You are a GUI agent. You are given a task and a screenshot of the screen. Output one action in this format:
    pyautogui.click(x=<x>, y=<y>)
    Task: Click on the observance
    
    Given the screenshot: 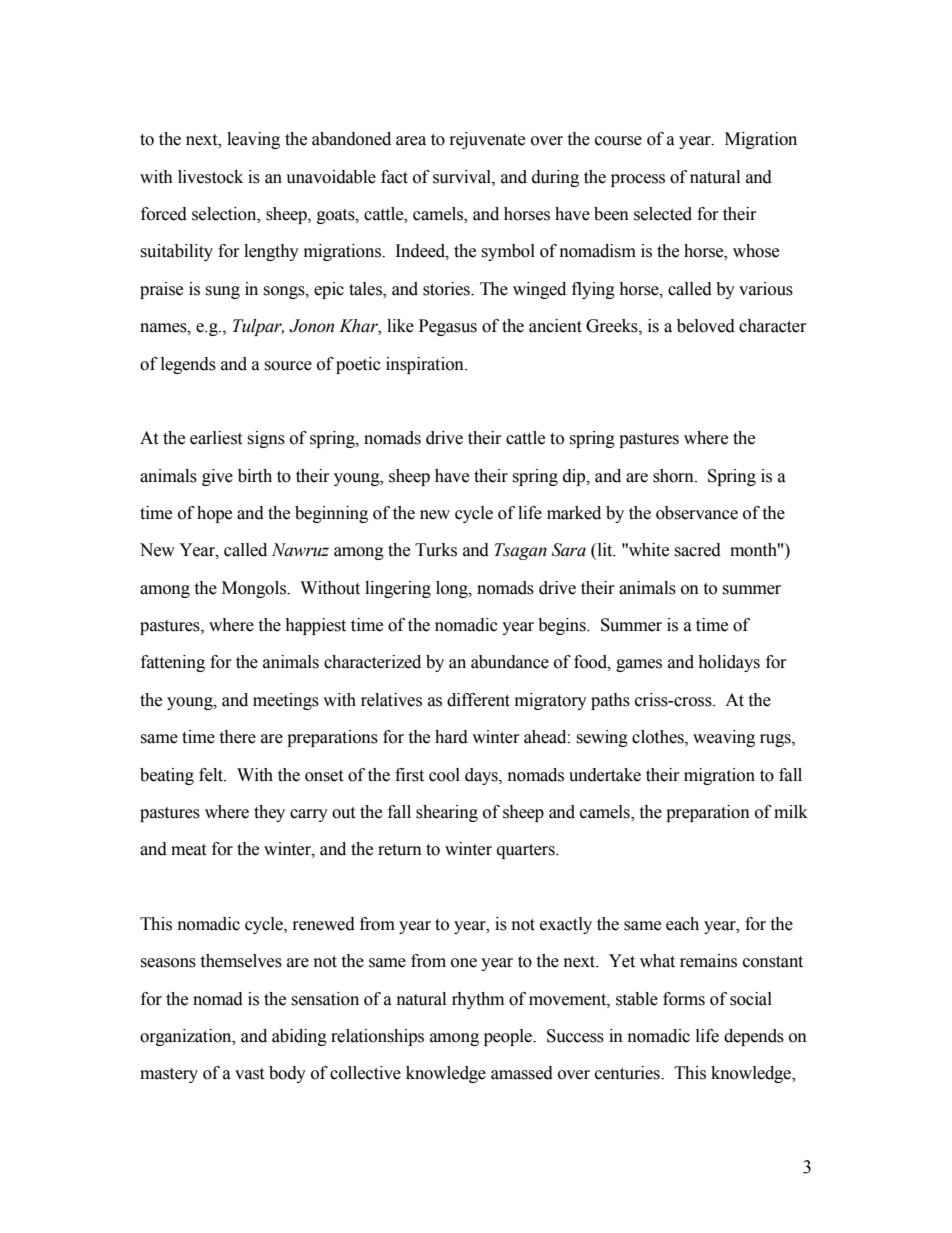 What is the action you would take?
    pyautogui.click(x=697, y=513)
